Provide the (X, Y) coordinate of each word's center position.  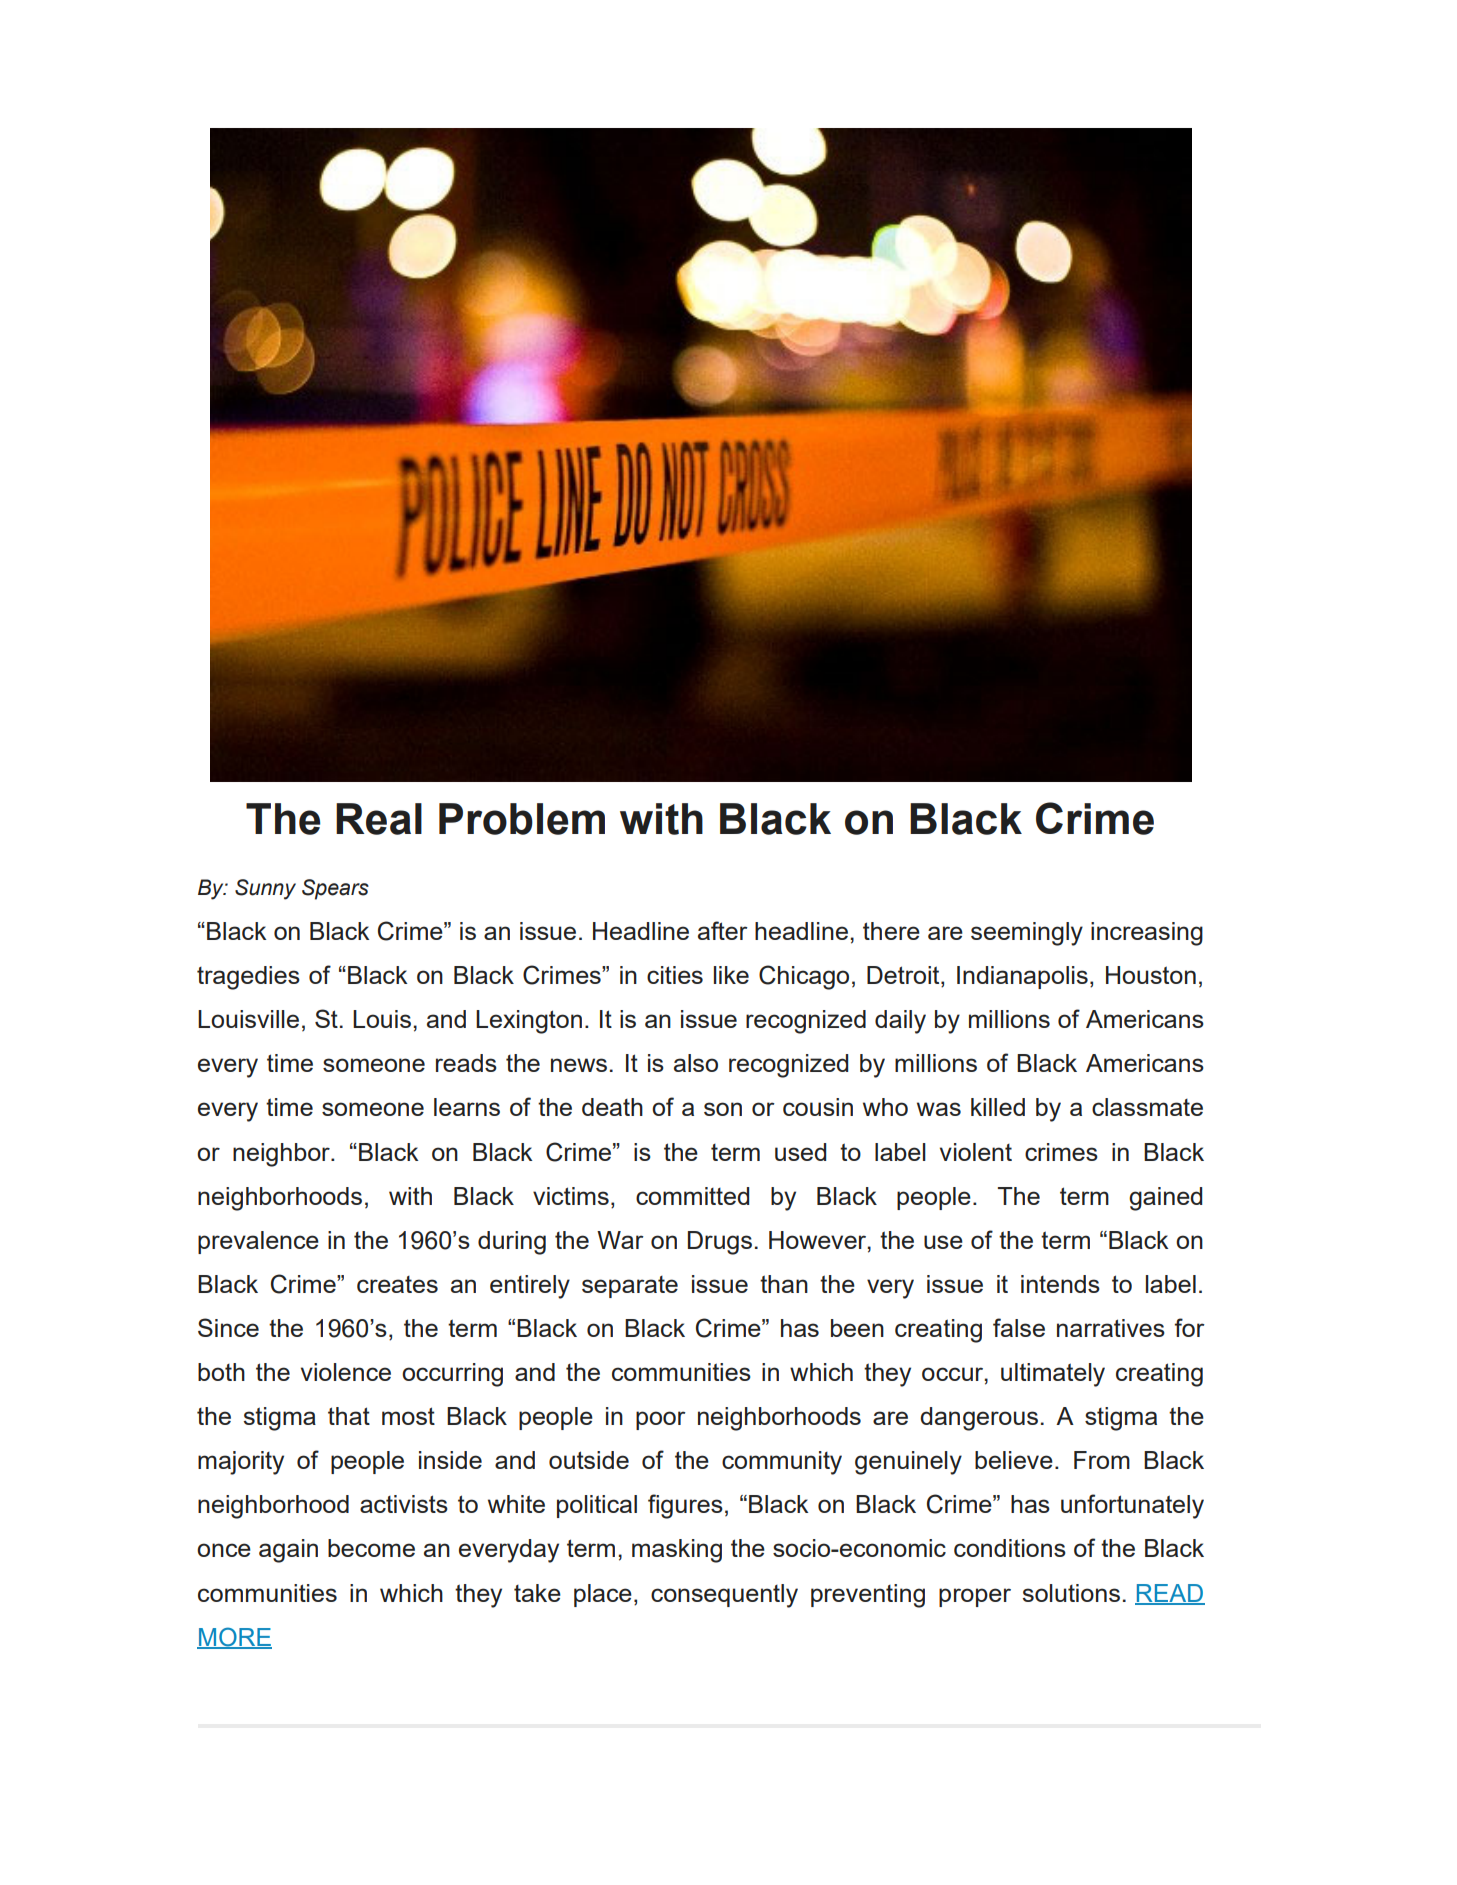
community (782, 1463)
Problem (522, 819)
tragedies (248, 978)
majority (241, 1463)
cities (675, 975)
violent (976, 1152)
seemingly (1027, 934)
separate (630, 1287)
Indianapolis (1022, 977)
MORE (234, 1637)
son (723, 1109)
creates (397, 1284)
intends (1060, 1284)
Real (379, 819)
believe (1014, 1460)
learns (467, 1107)
